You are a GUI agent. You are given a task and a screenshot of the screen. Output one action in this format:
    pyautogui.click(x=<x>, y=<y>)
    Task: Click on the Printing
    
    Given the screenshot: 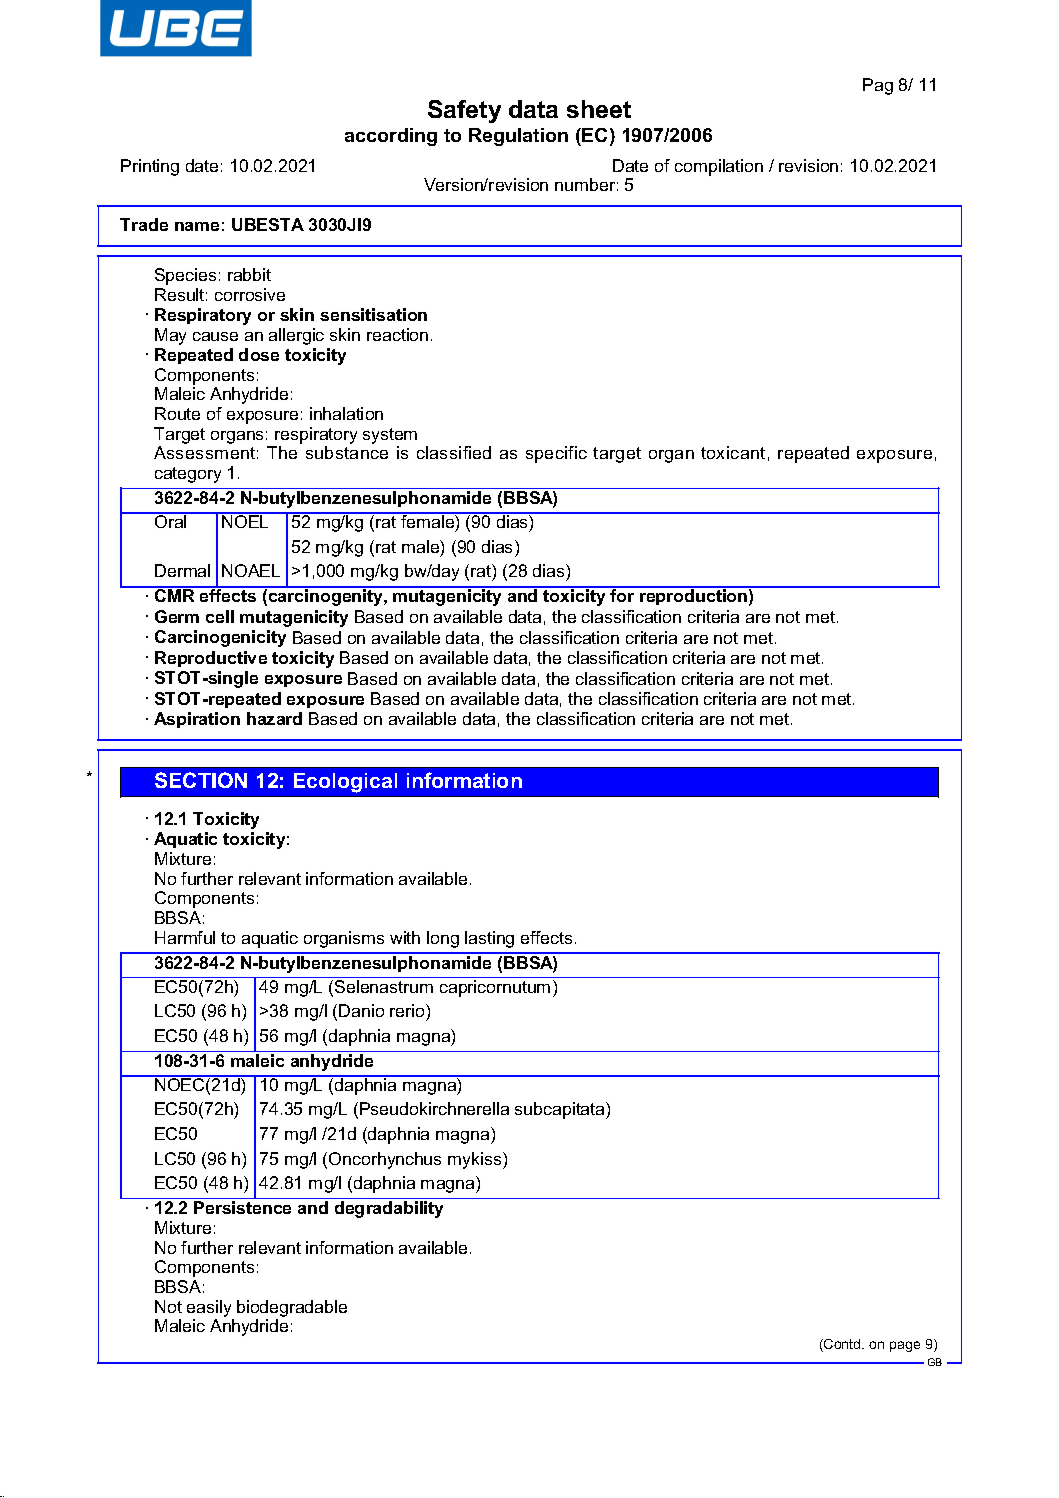 What is the action you would take?
    pyautogui.click(x=150, y=167)
